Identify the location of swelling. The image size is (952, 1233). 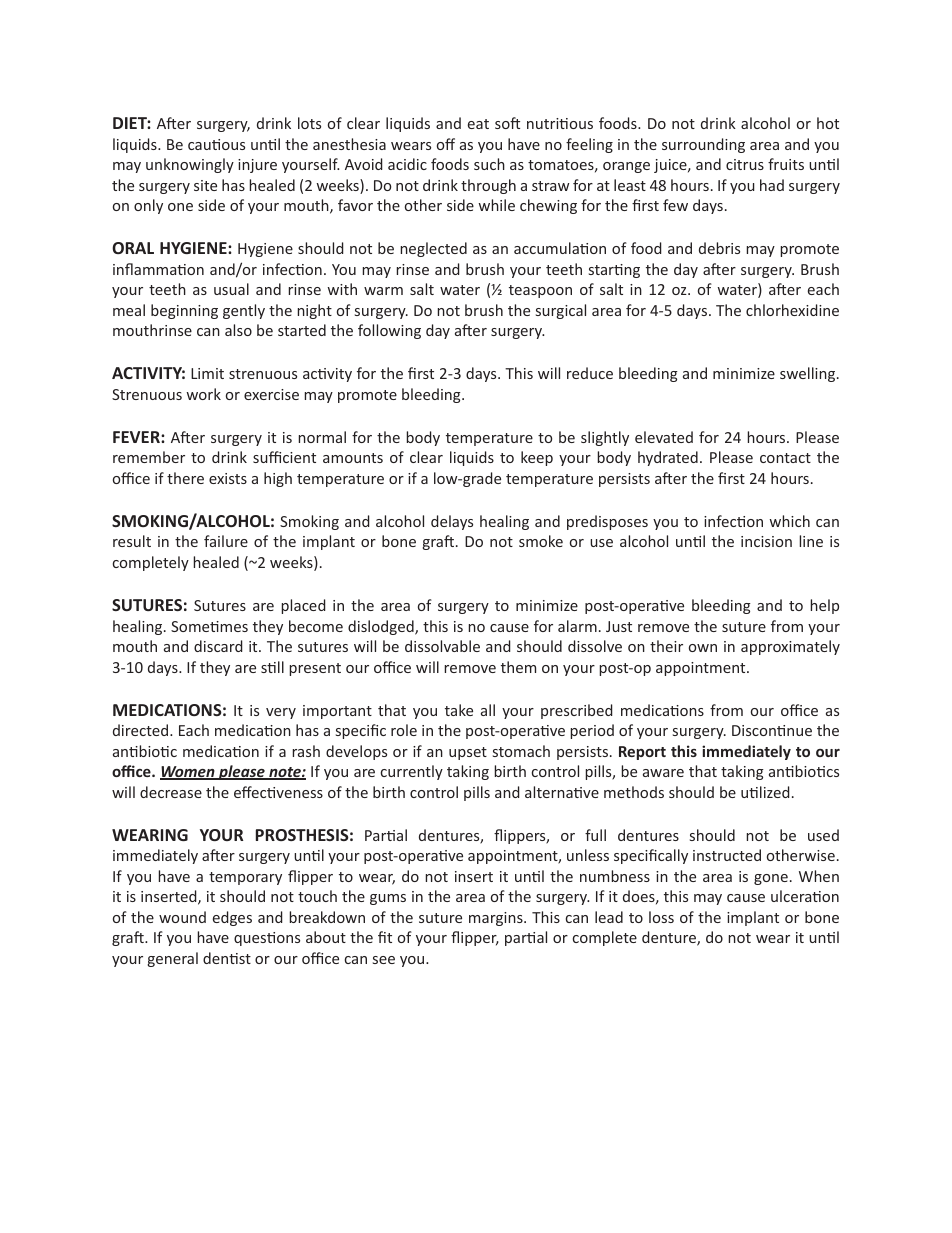
(809, 374).
